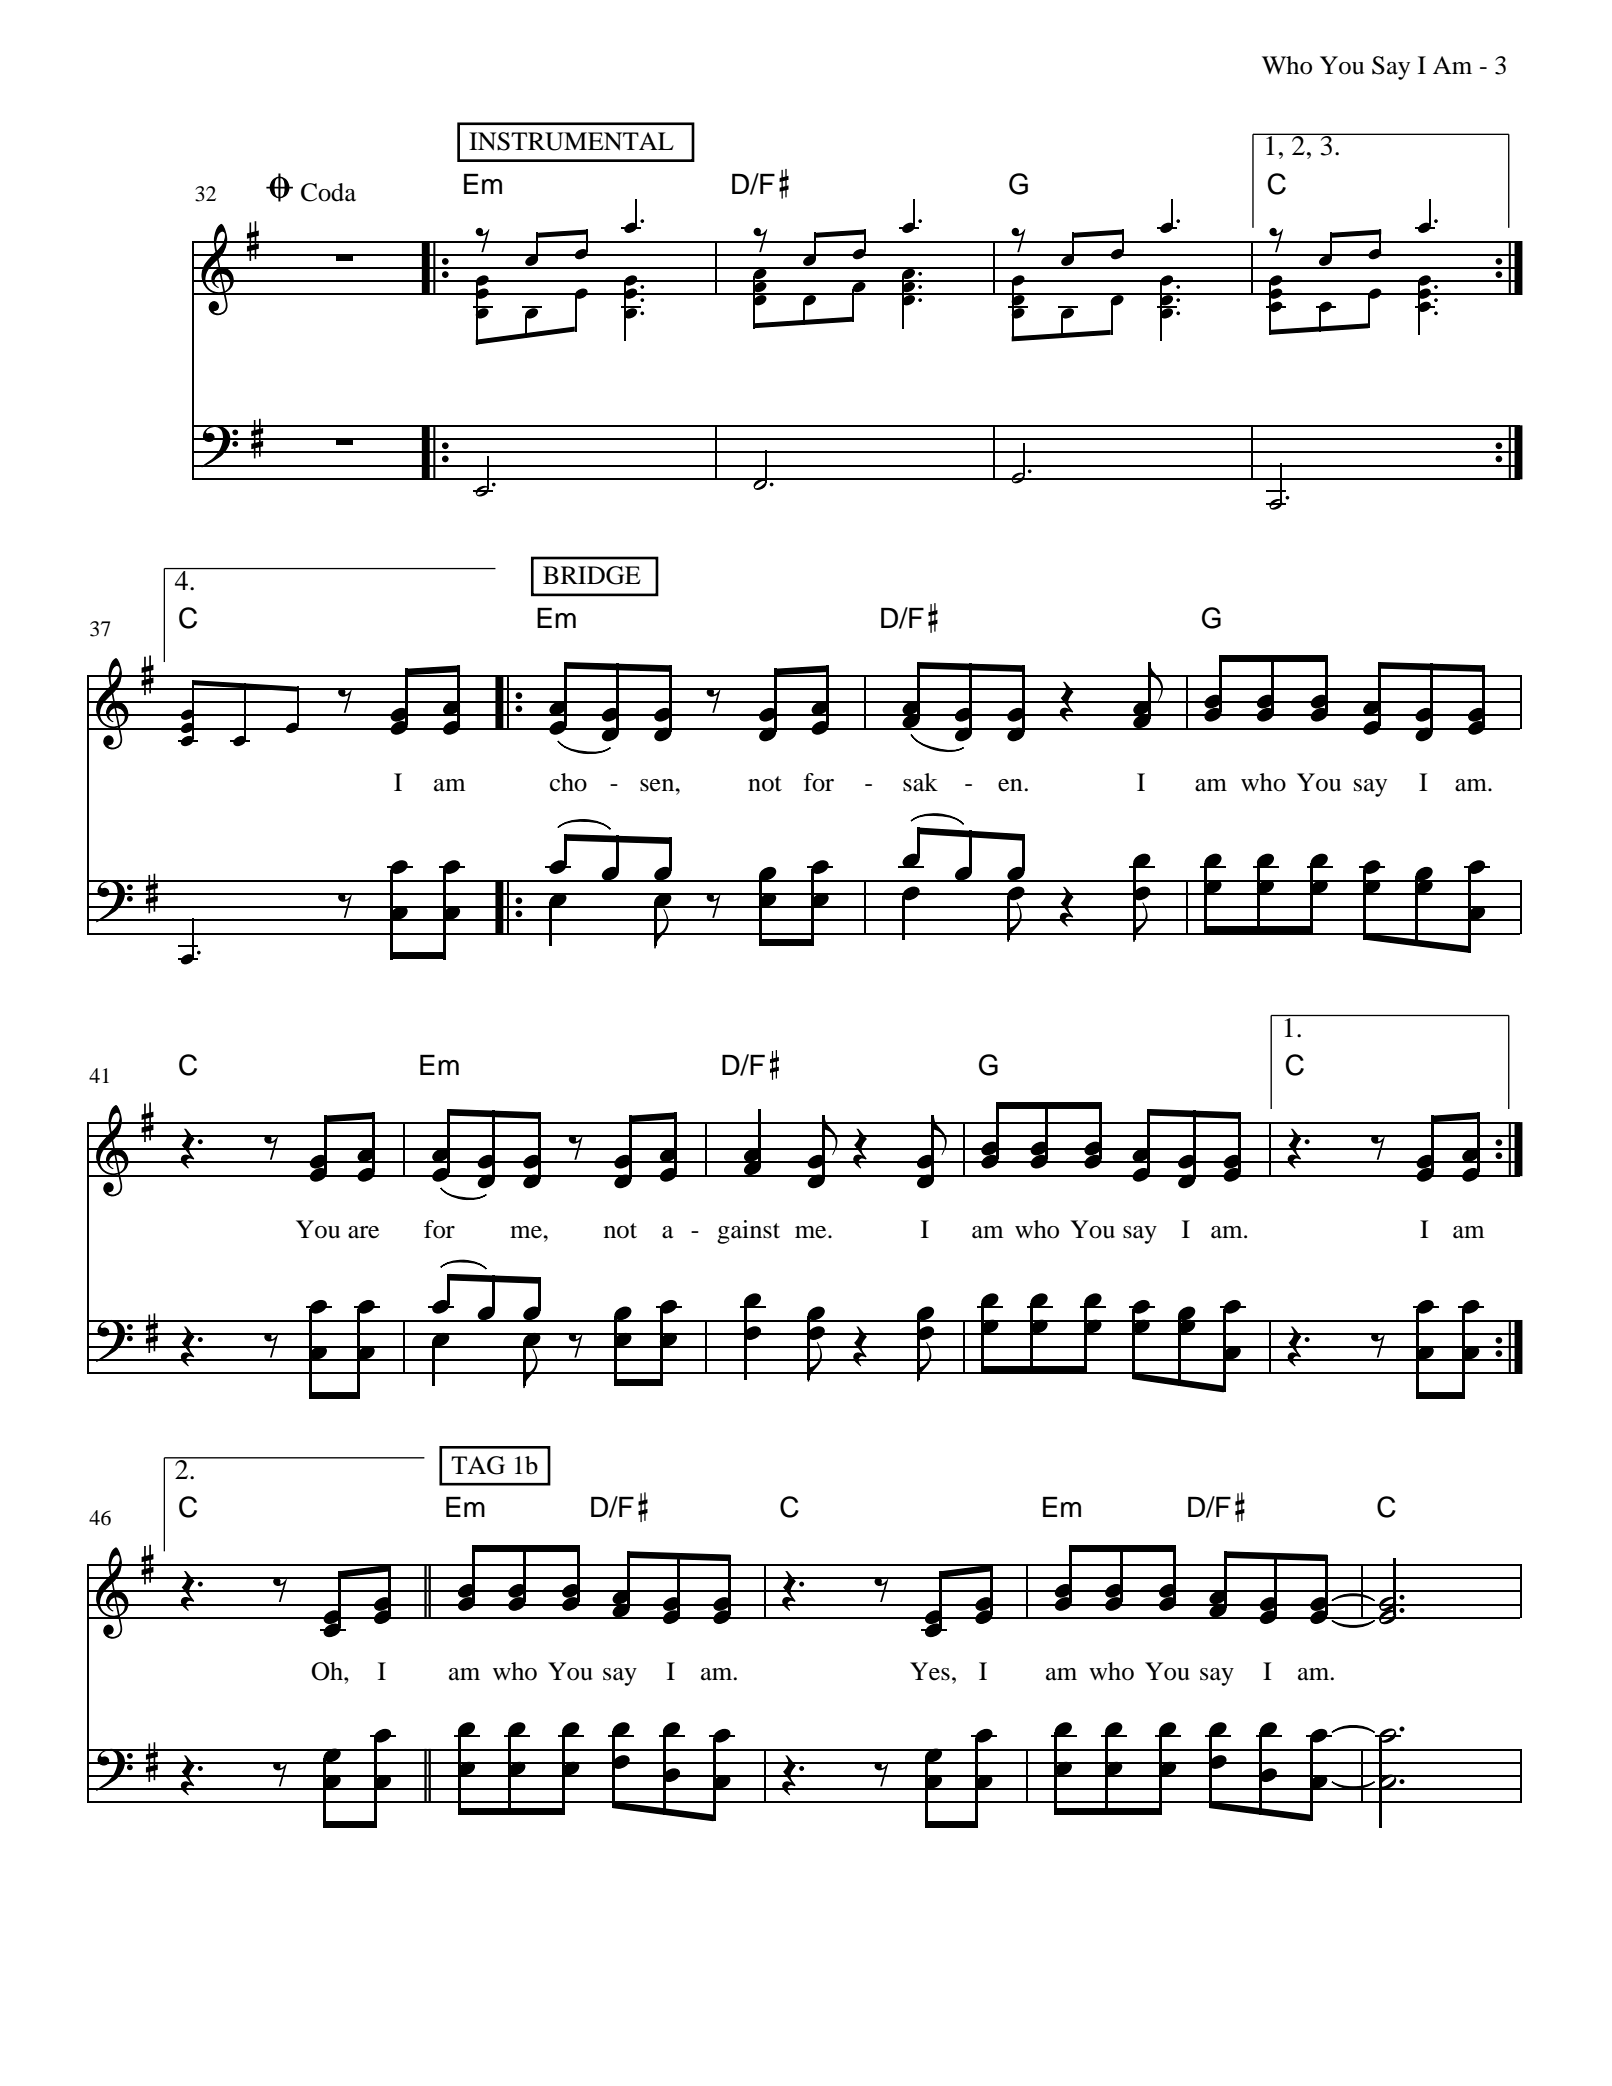 The width and height of the document is (1612, 2086). What do you see at coordinates (478, 1465) in the document?
I see `TAG` at bounding box center [478, 1465].
